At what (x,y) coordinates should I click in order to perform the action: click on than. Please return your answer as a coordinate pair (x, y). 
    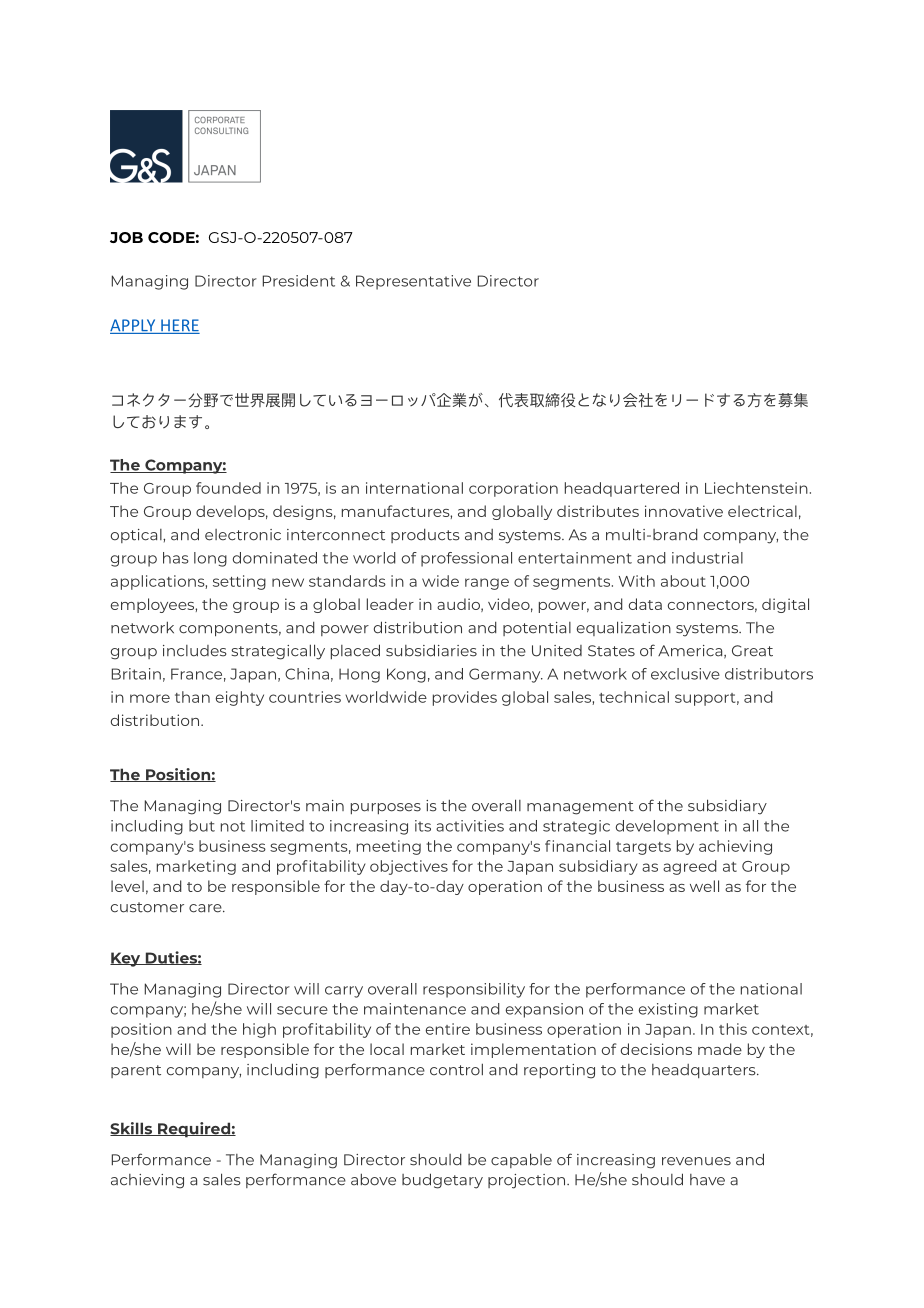
    Looking at the image, I should click on (192, 697).
